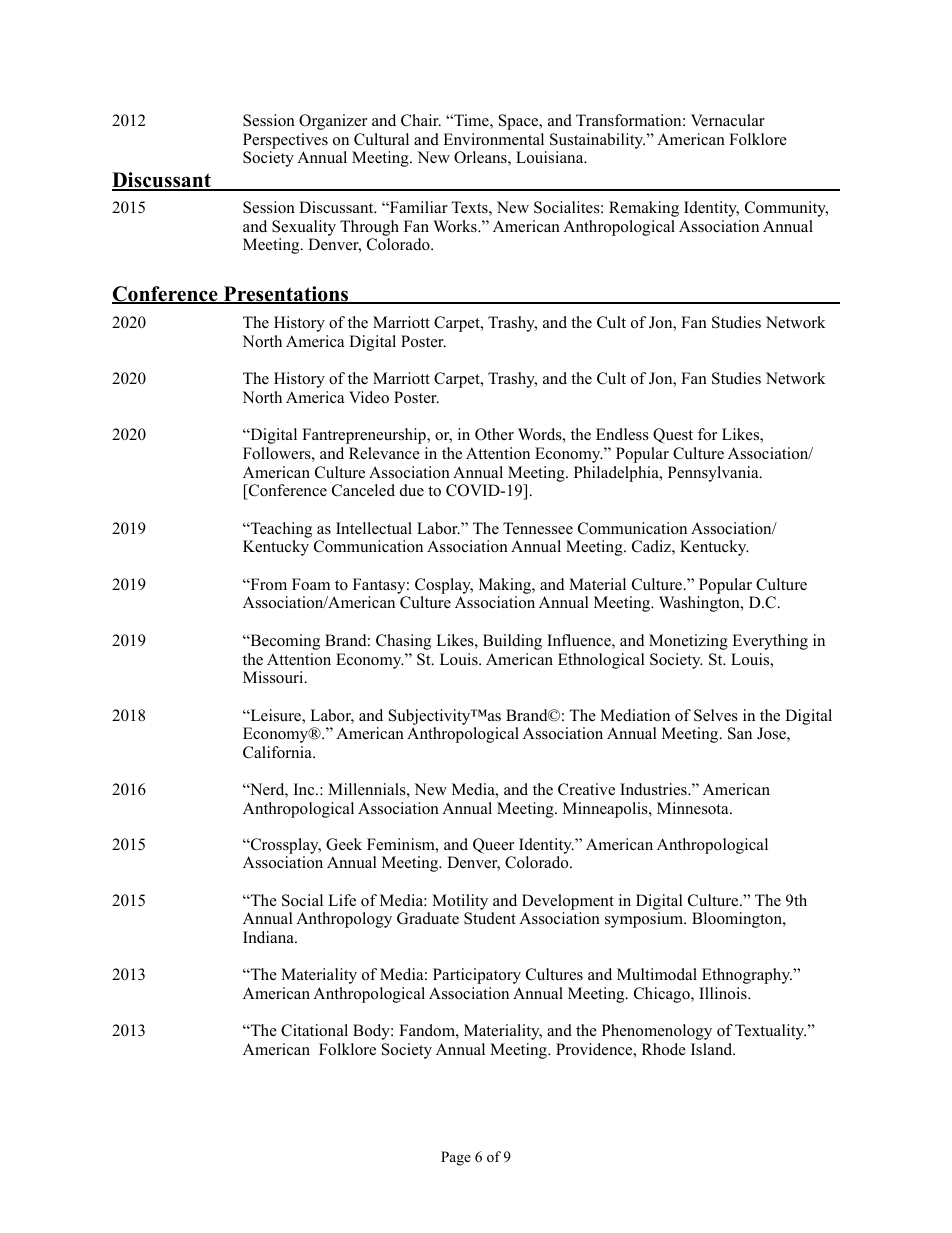 This page has width=952, height=1233. I want to click on Minnesota, so click(694, 808).
